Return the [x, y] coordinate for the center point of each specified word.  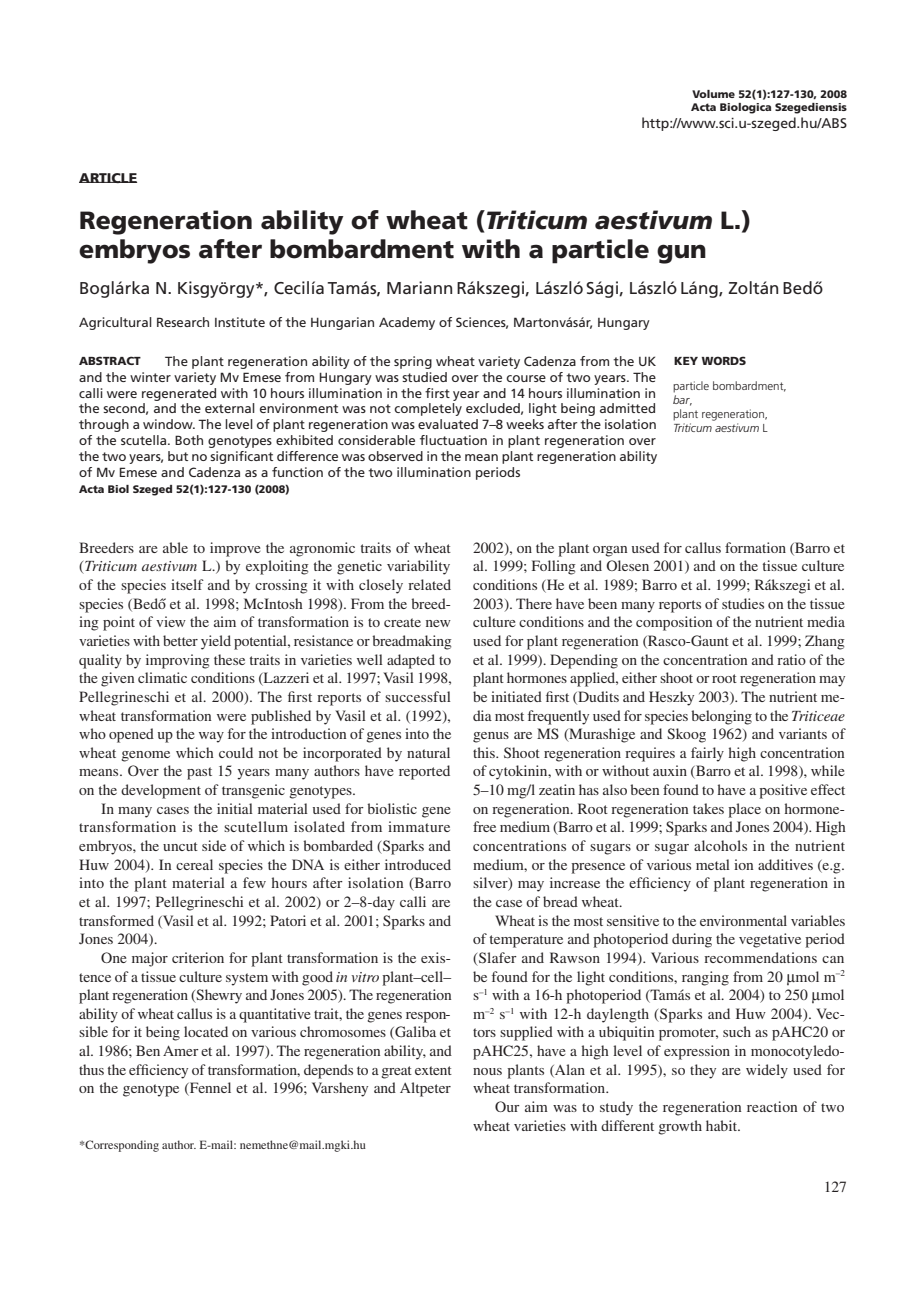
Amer [181, 1050]
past [199, 773]
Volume [713, 94]
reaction [772, 1106]
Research [183, 322]
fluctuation [453, 440]
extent [433, 1070]
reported [424, 772]
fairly [707, 754]
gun [681, 254]
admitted [627, 408]
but [178, 456]
